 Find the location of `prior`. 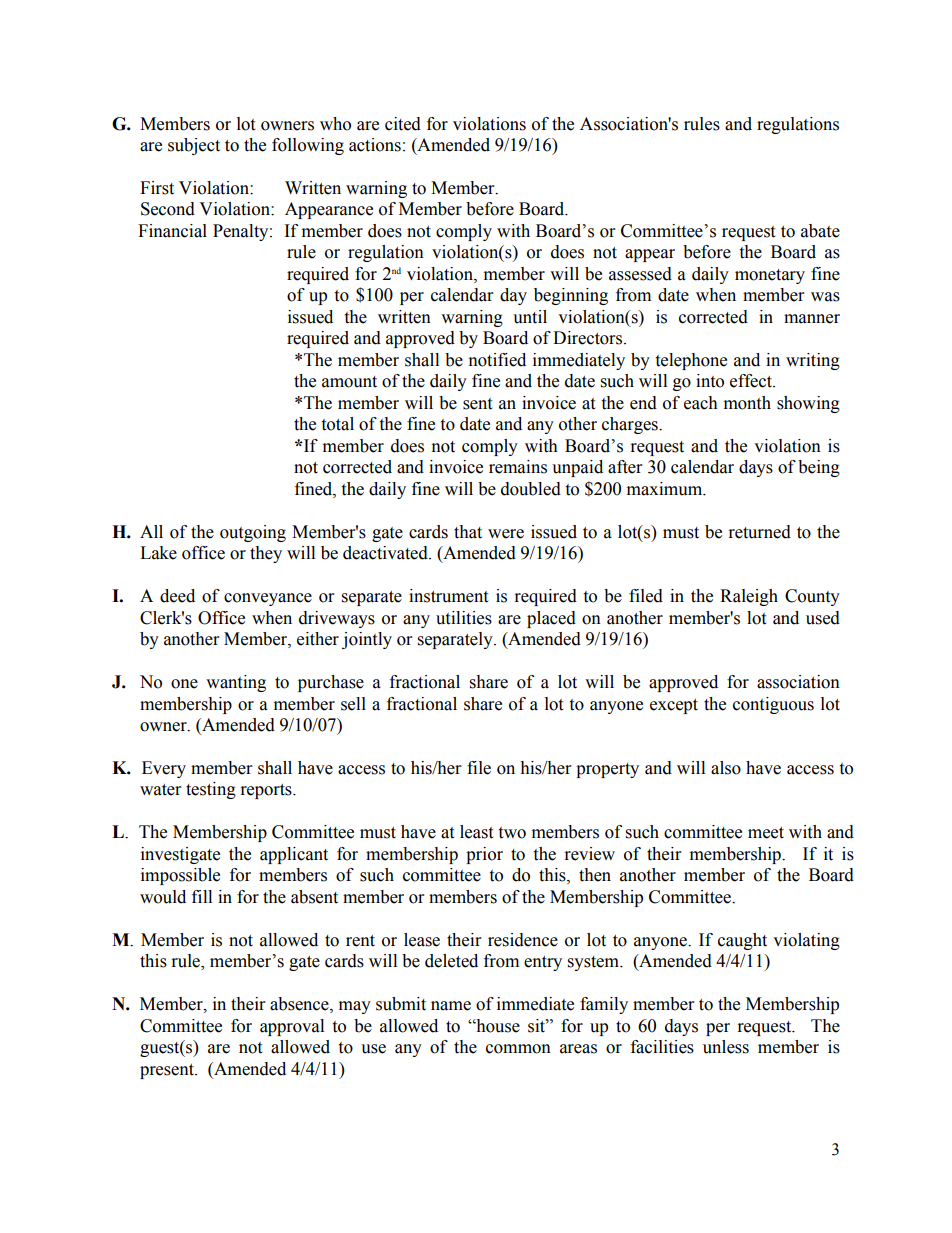

prior is located at coordinates (484, 855).
